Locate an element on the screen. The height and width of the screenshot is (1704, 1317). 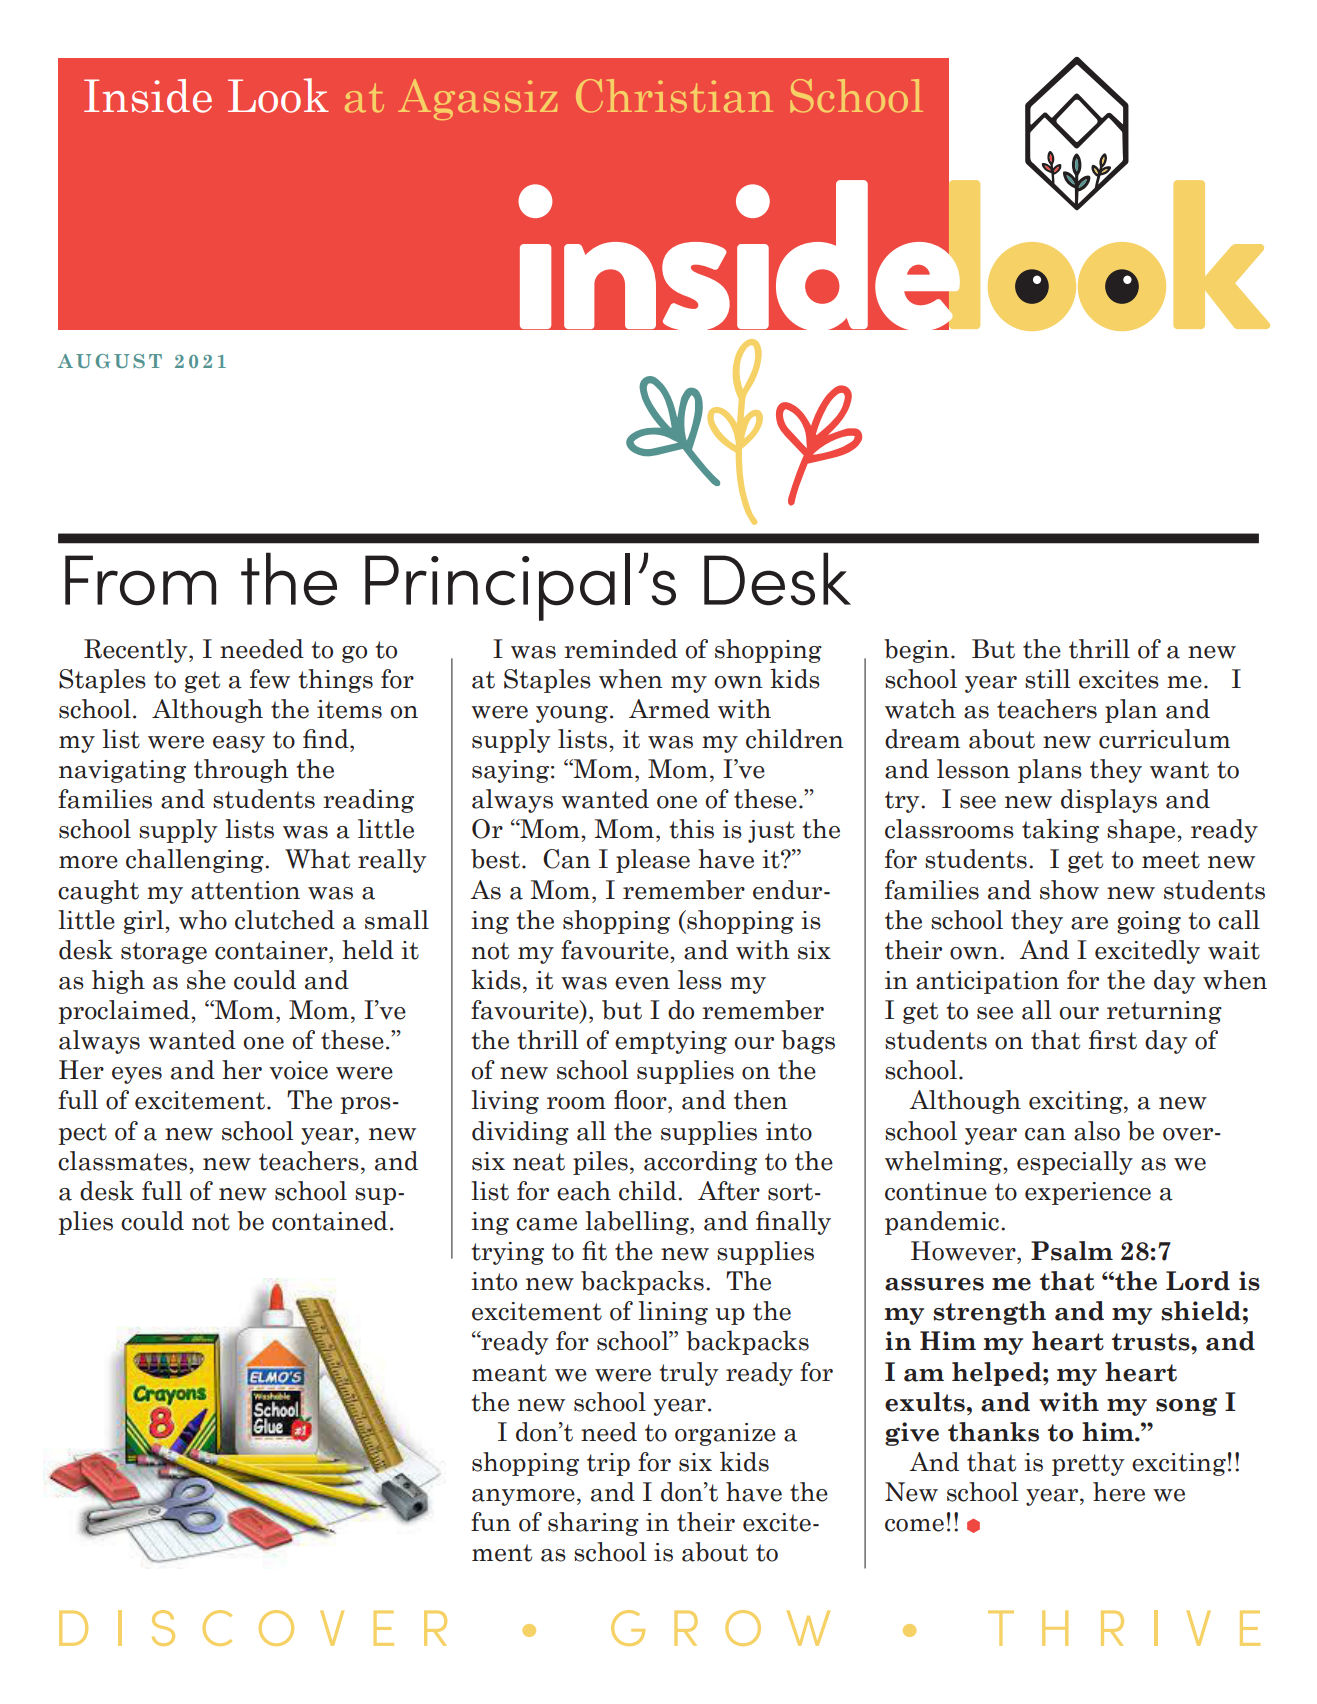
still is located at coordinates (1048, 679).
